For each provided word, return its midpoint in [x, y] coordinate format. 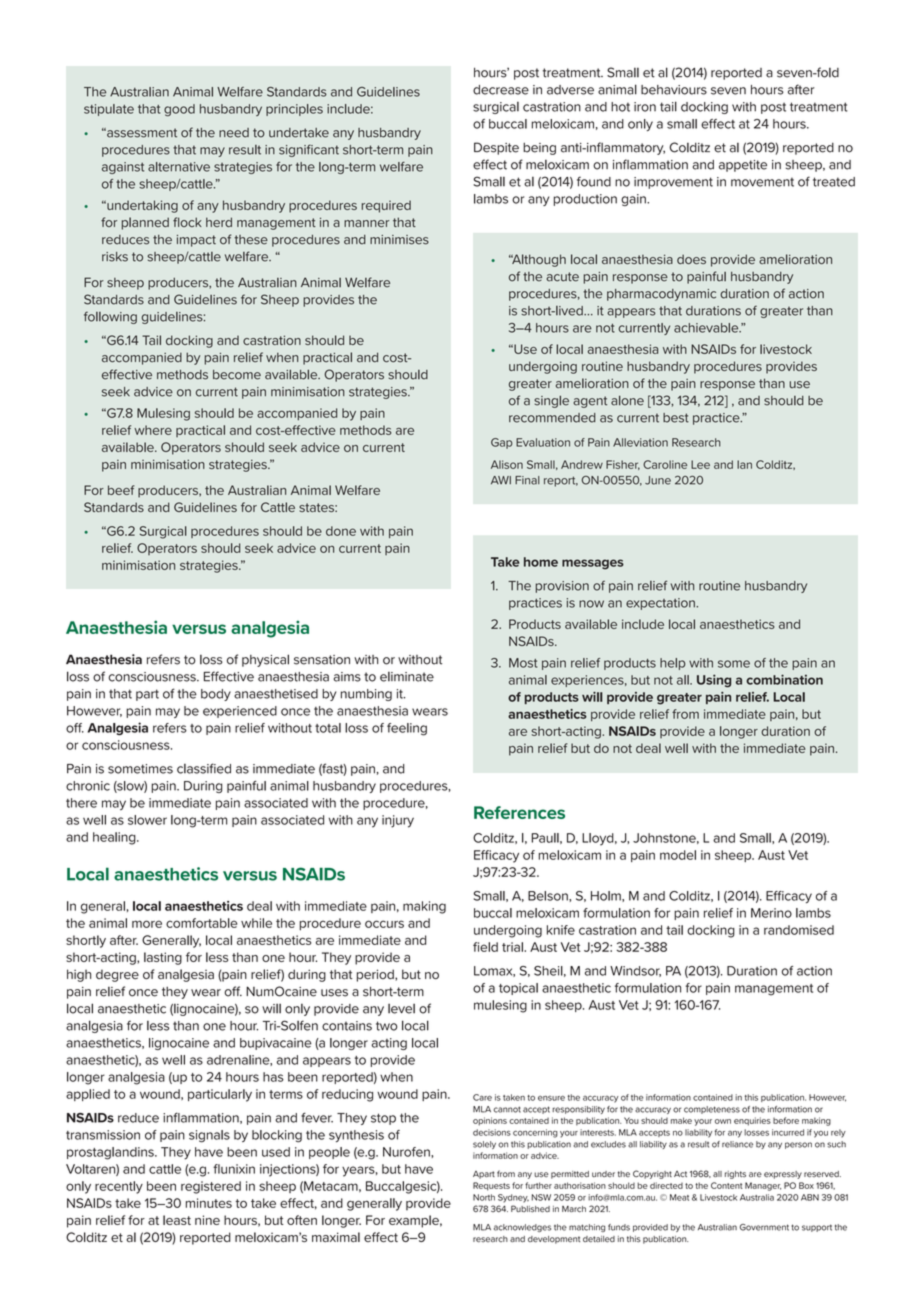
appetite [743, 166]
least [177, 1220]
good [179, 110]
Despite [496, 148]
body [216, 695]
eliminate [407, 677]
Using [714, 681]
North [484, 1197]
